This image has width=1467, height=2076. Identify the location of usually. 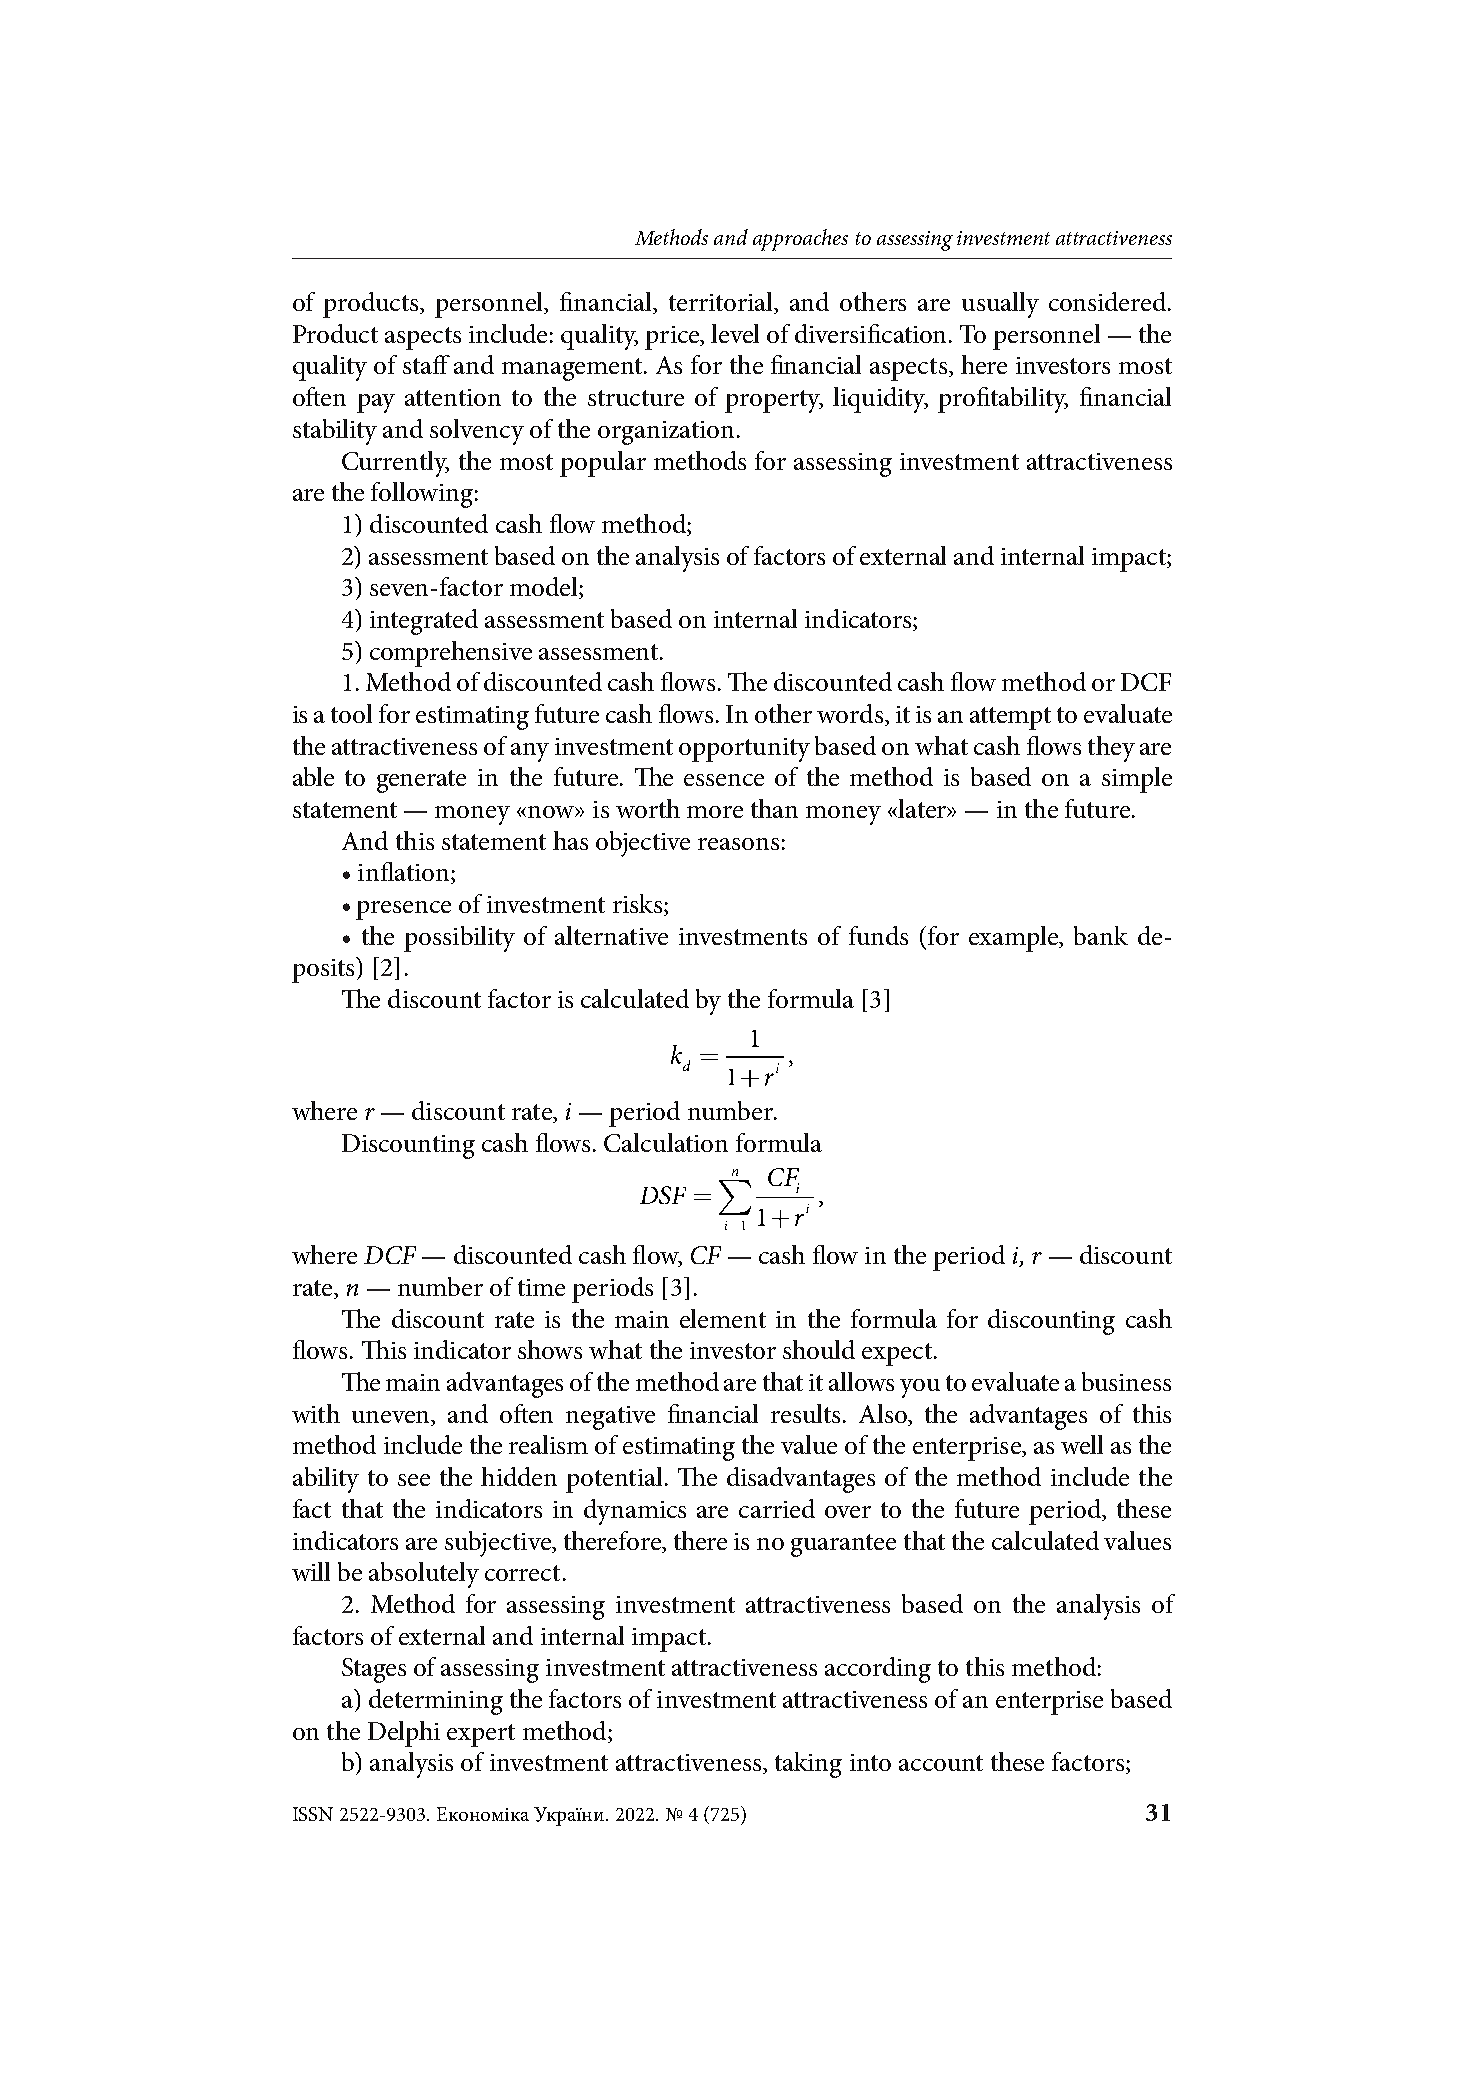
(1000, 305).
